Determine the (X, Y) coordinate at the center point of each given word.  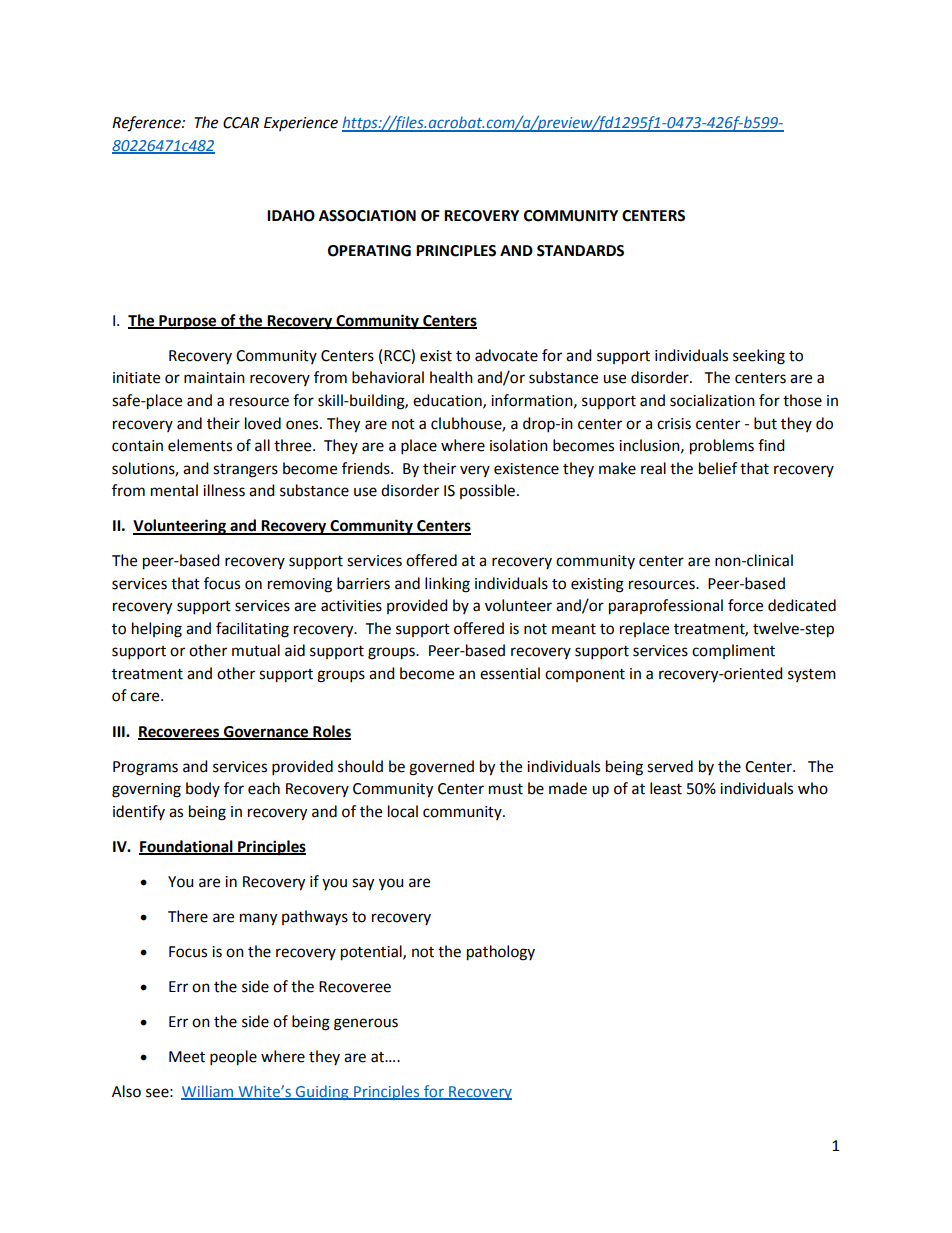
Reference (147, 124)
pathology (501, 953)
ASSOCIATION (367, 216)
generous (366, 1024)
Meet (187, 1057)
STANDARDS (580, 251)
